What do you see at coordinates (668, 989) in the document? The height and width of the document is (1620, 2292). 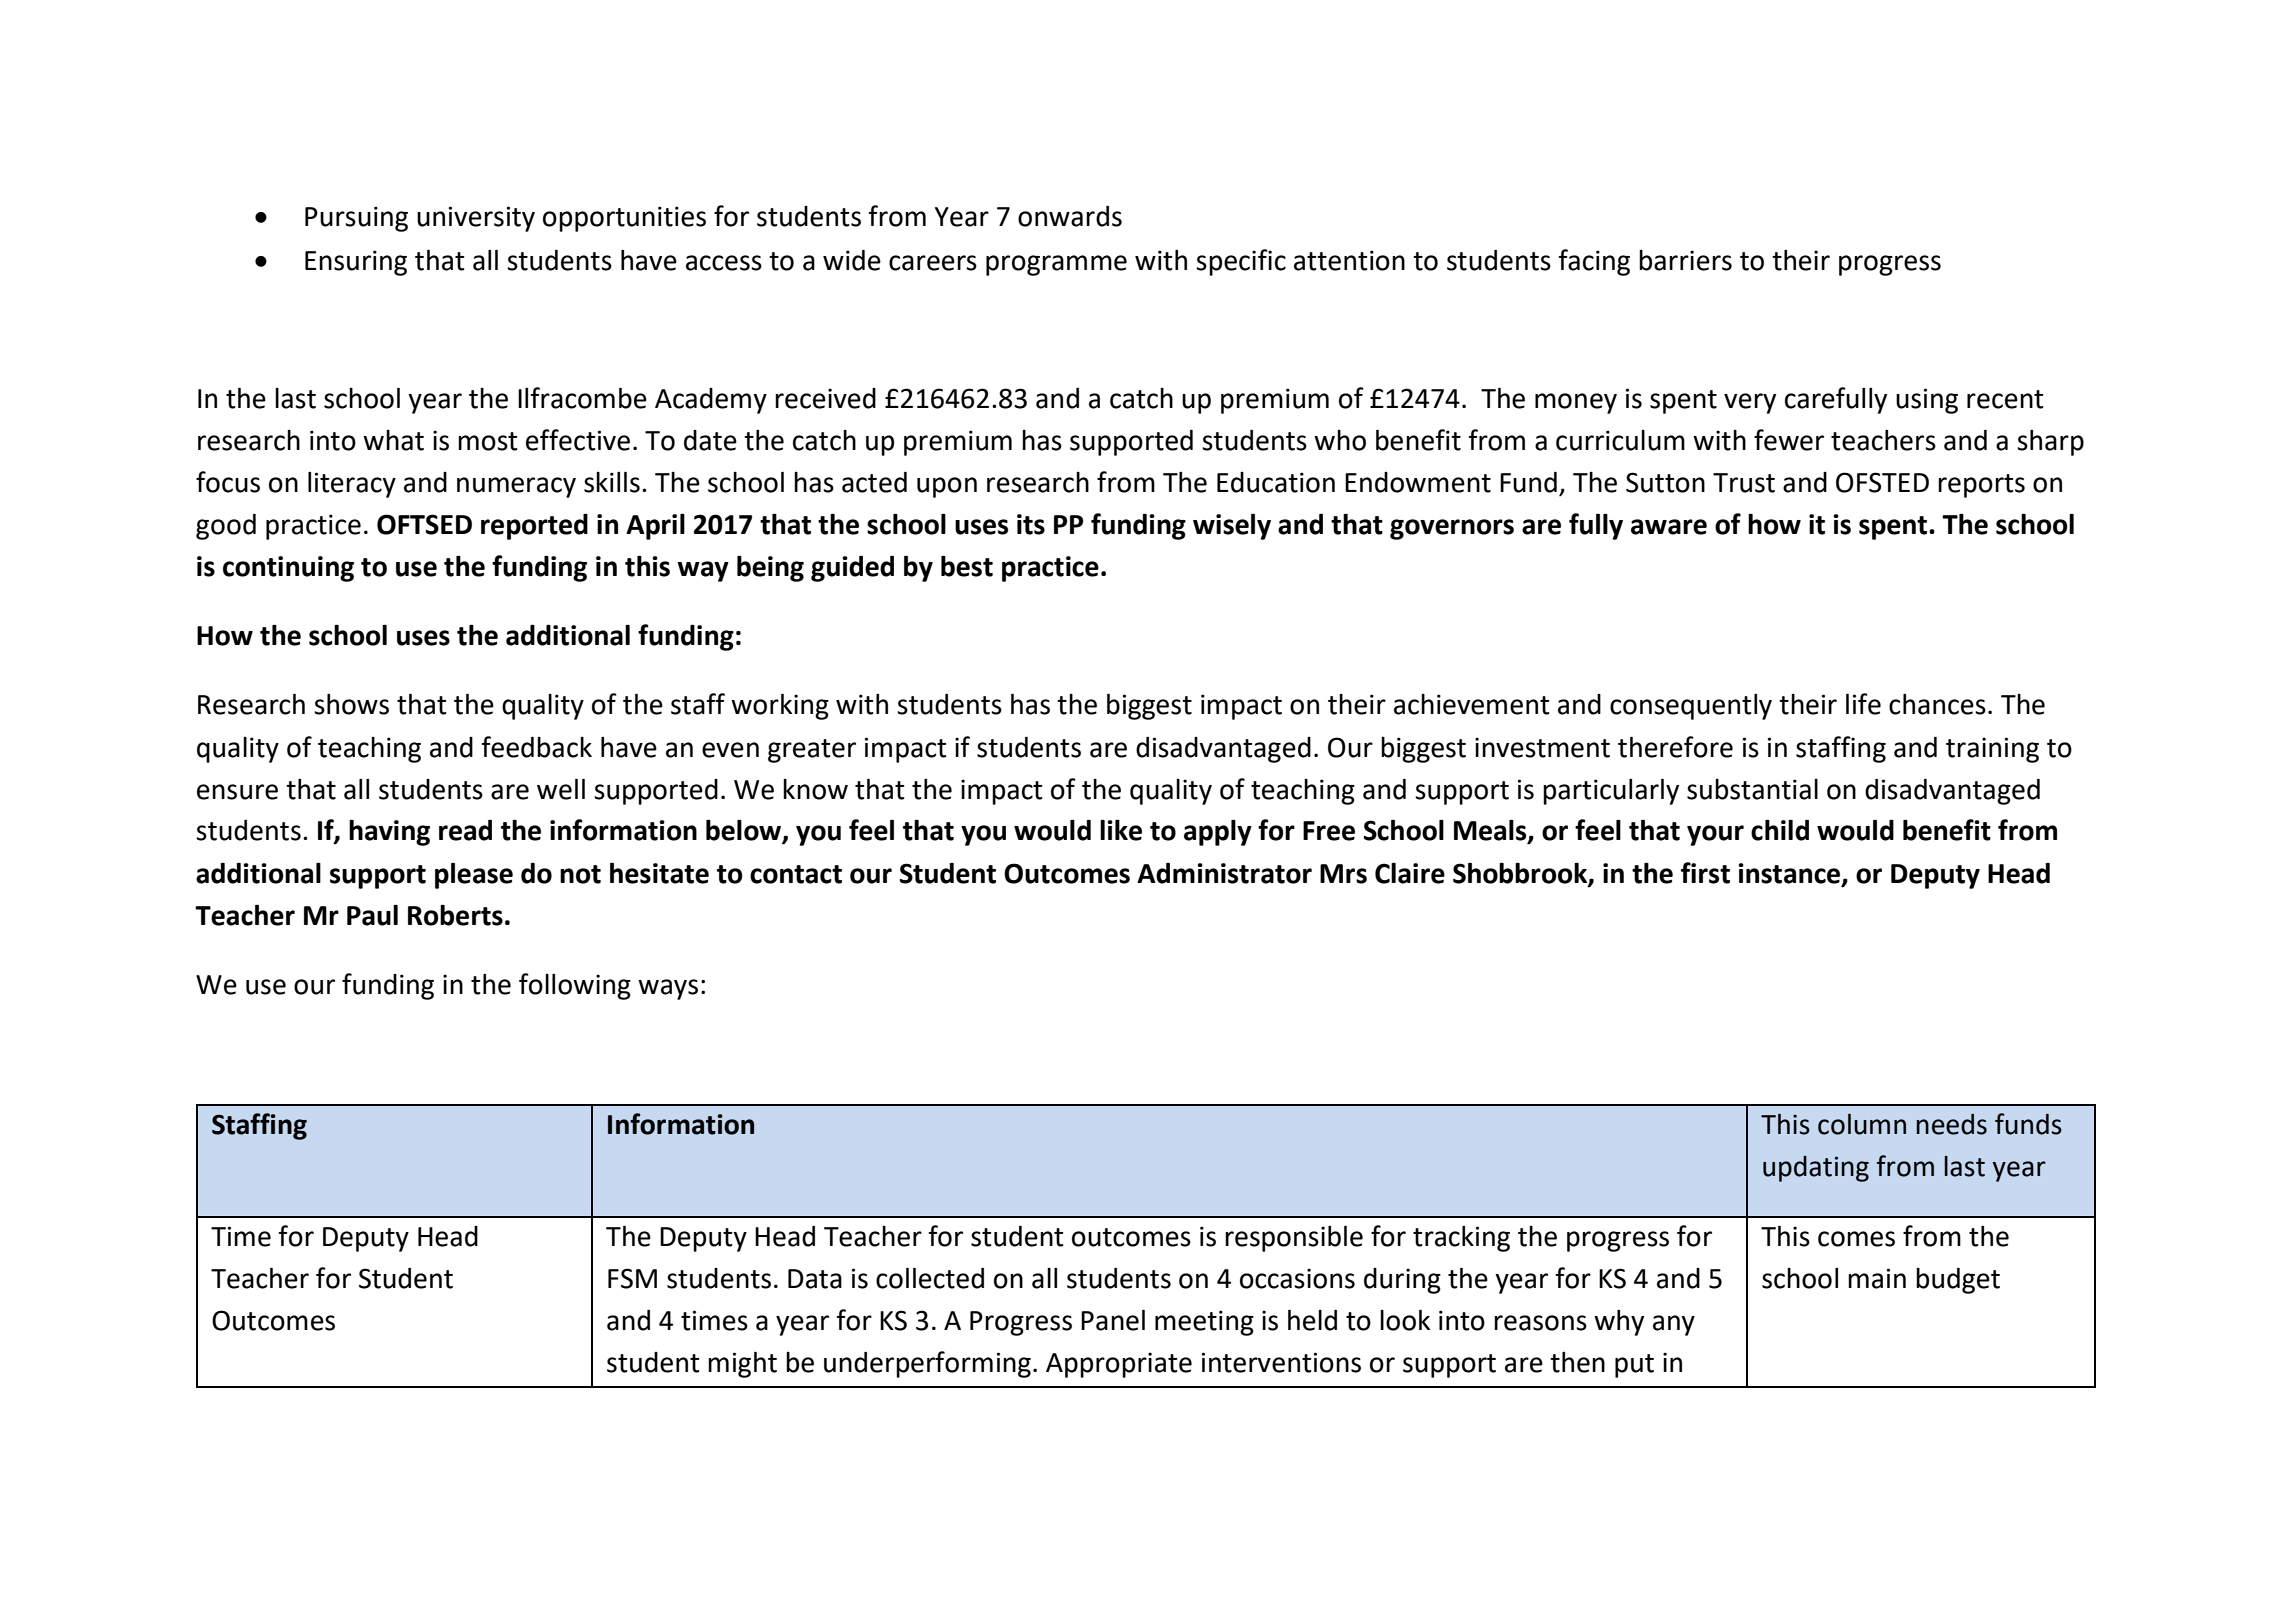 I see `ways` at bounding box center [668, 989].
